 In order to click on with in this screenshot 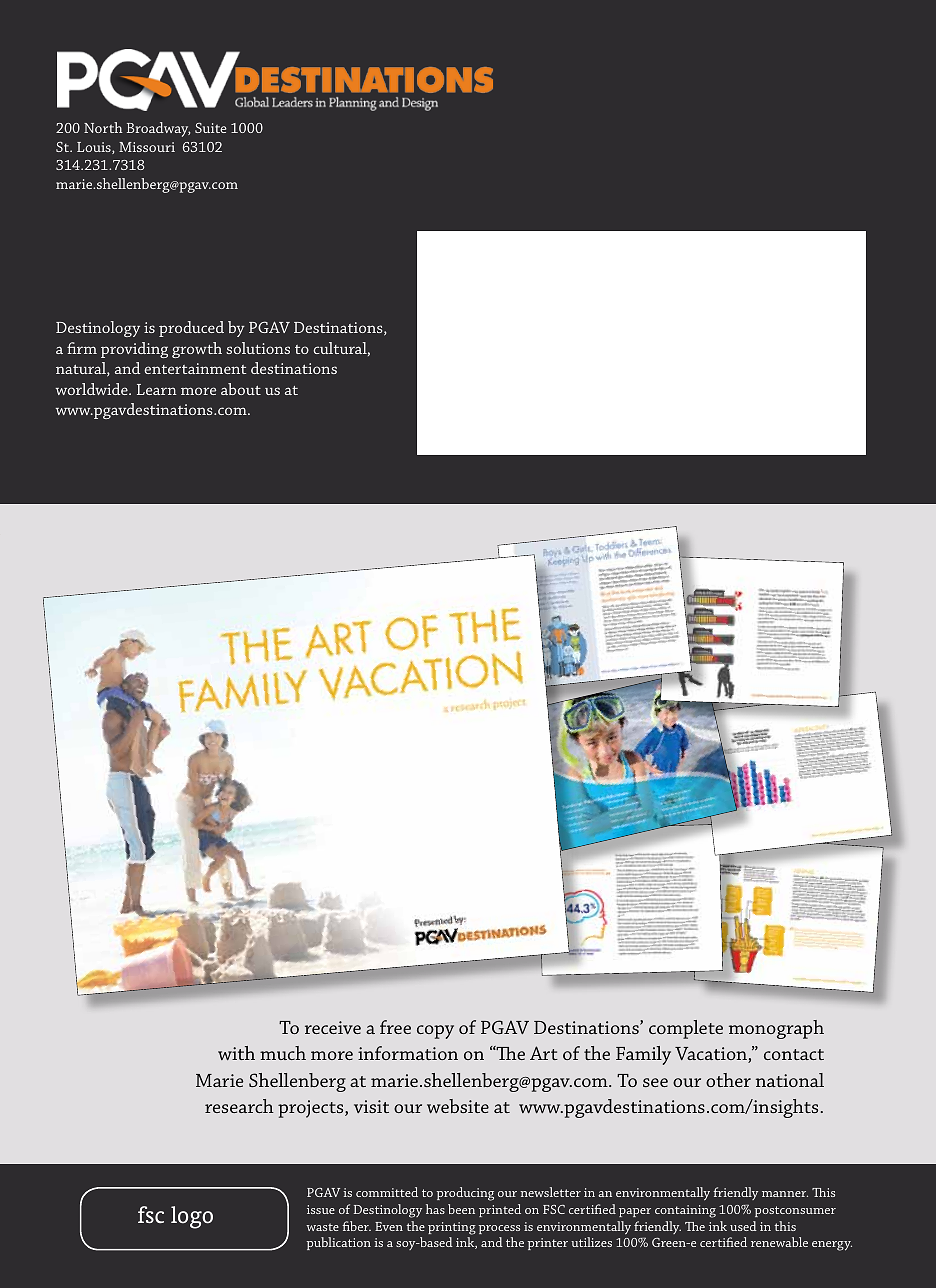, I will do `click(236, 1053)`.
